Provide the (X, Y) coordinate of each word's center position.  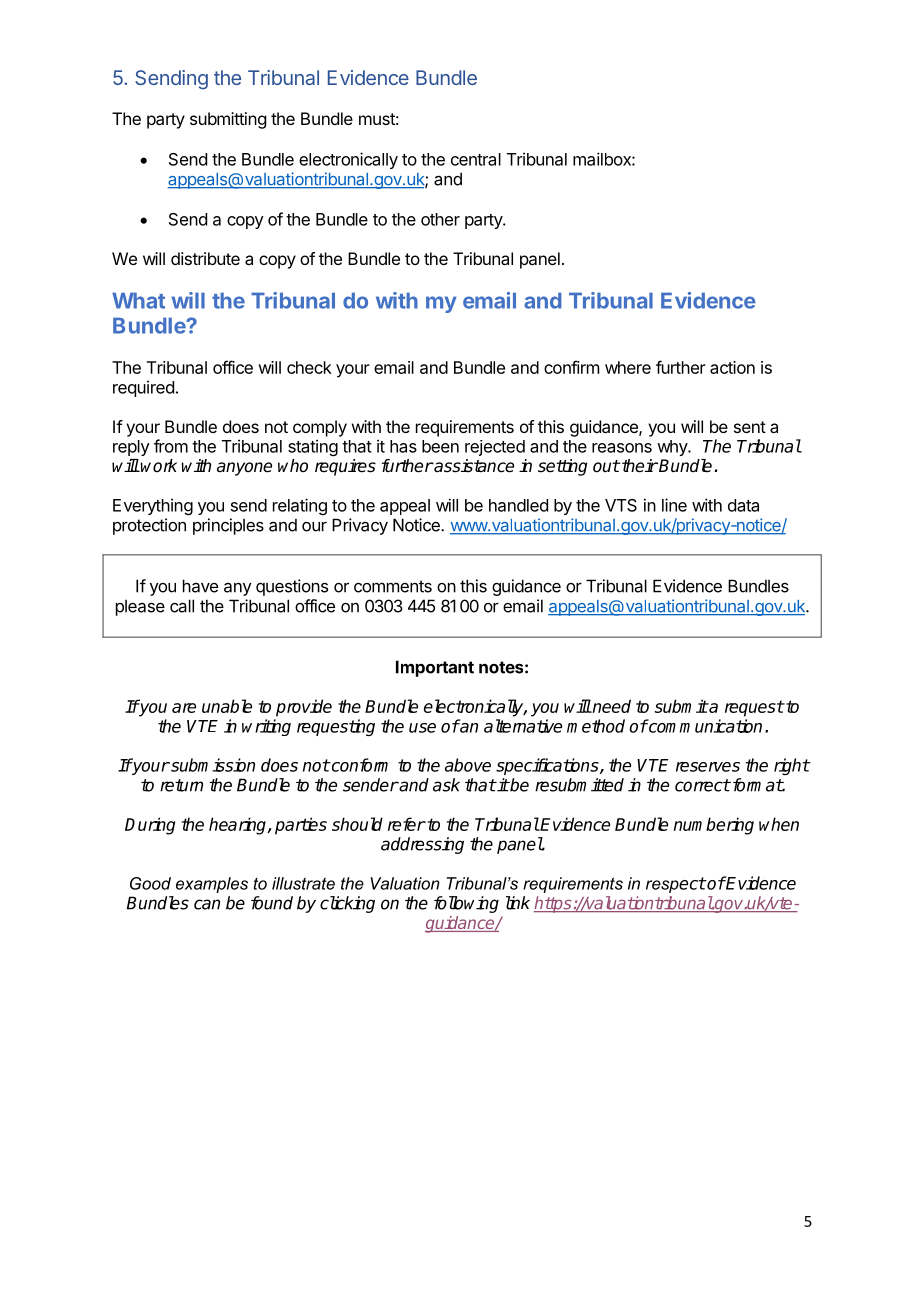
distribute (205, 258)
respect (676, 885)
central (476, 159)
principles (228, 526)
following (466, 904)
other (440, 219)
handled (518, 505)
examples (212, 885)
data (743, 505)
